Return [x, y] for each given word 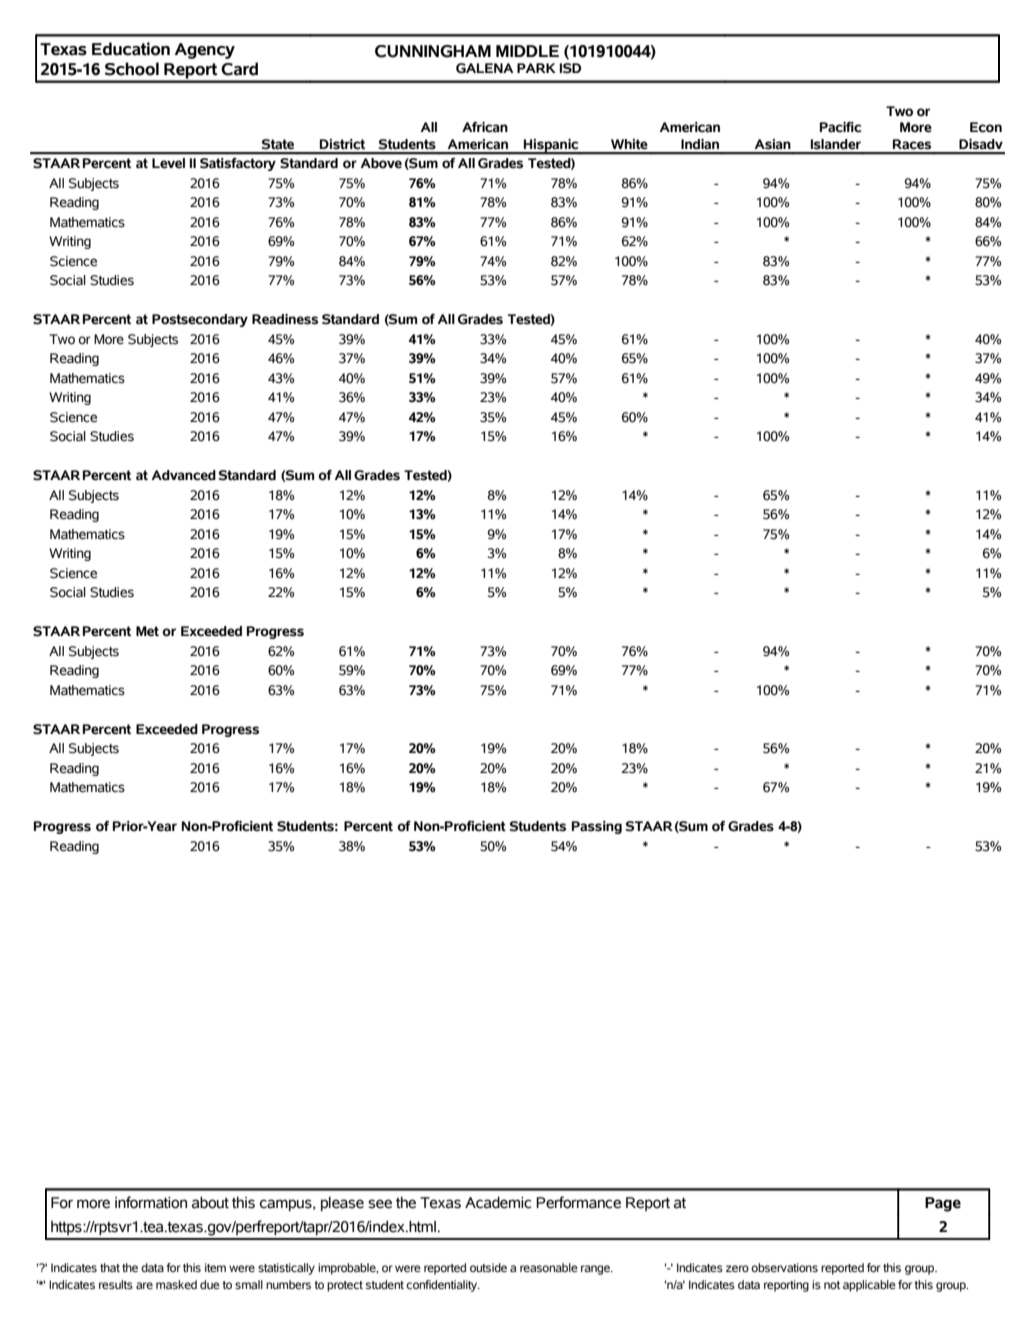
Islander [836, 144]
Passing [597, 827]
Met [147, 631]
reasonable [549, 1267]
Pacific [840, 127]
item [215, 1267]
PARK [536, 68]
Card [239, 69]
